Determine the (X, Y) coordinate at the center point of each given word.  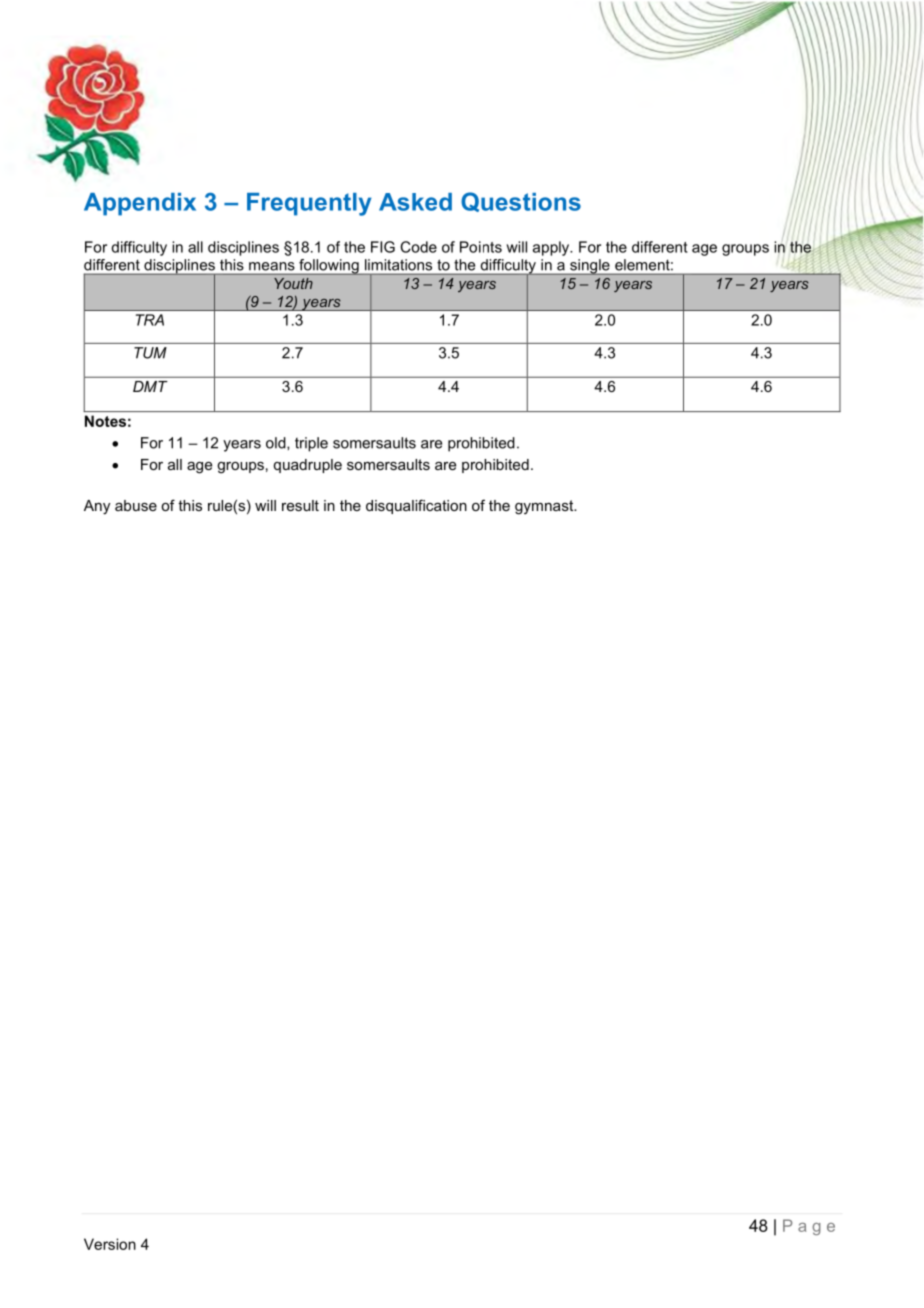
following (329, 267)
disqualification (416, 506)
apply (552, 248)
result (300, 505)
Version (110, 1244)
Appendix (140, 204)
